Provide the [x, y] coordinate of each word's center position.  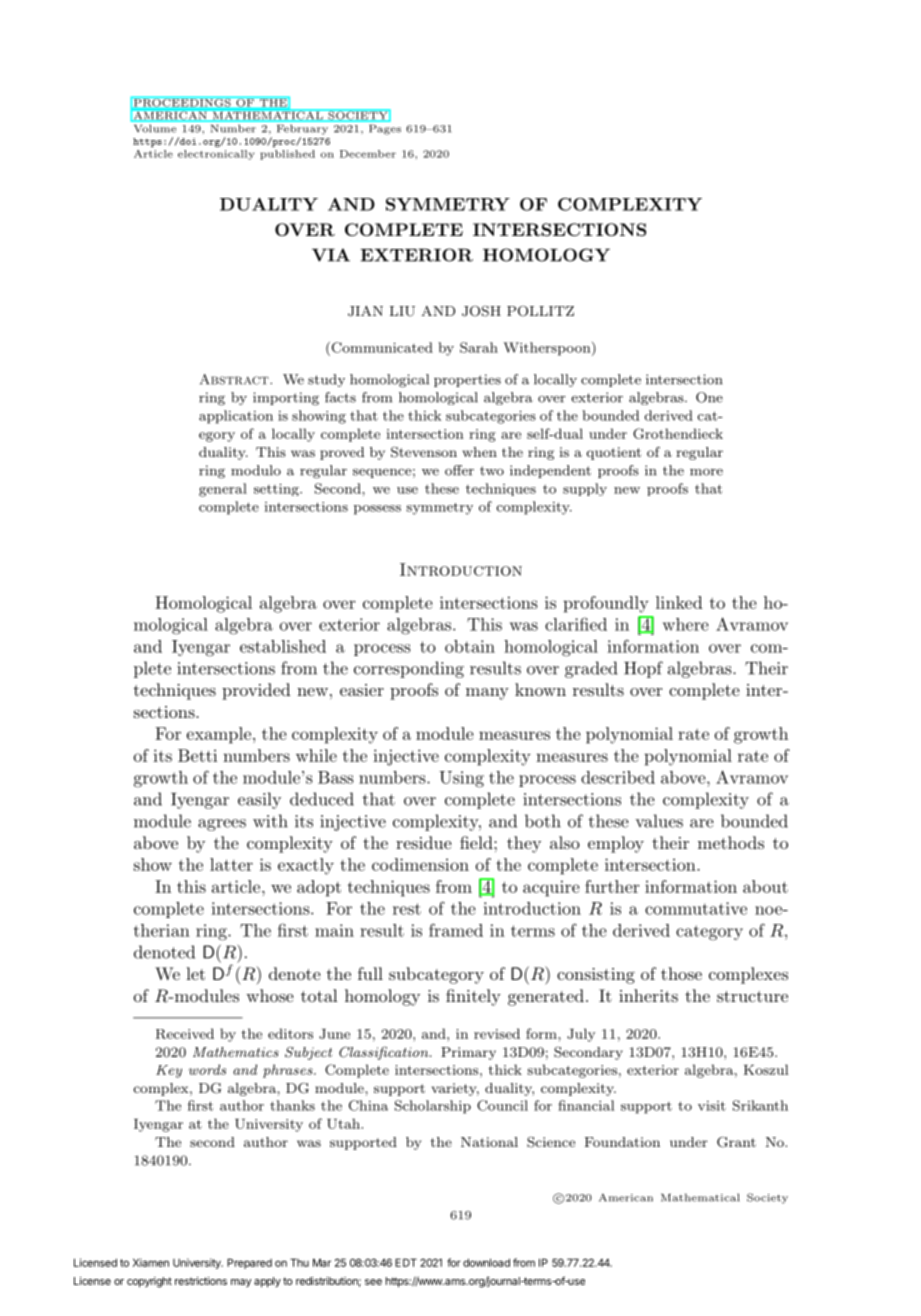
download [486, 1262]
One [709, 397]
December [368, 154]
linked [679, 602]
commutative [696, 908]
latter [231, 864]
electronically [216, 155]
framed [456, 930]
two [492, 471]
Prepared [249, 1263]
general [223, 490]
